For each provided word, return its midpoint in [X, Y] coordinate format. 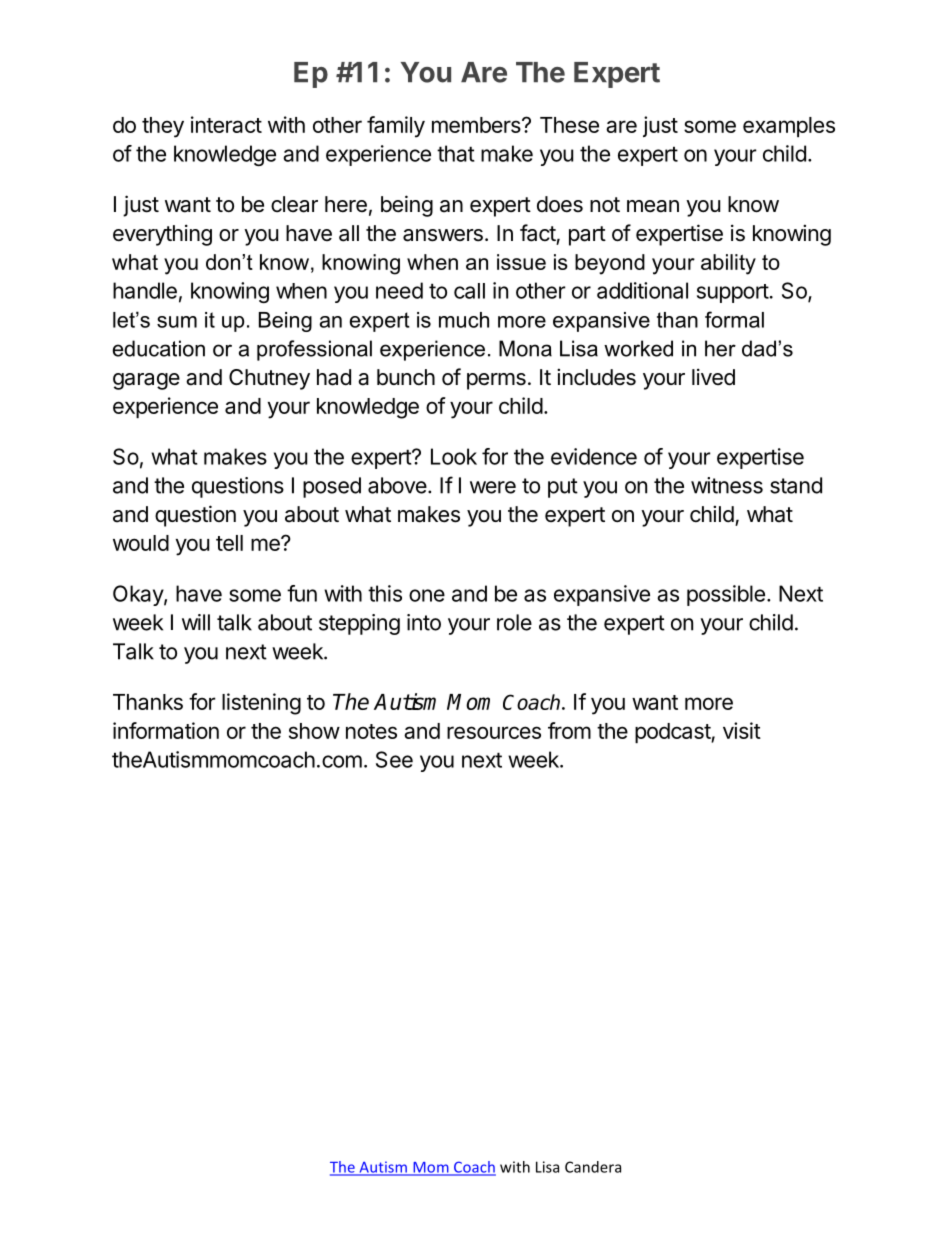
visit [742, 730]
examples [789, 127]
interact [226, 124]
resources [494, 732]
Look [454, 456]
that [456, 153]
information [166, 730]
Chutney [269, 379]
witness [727, 485]
